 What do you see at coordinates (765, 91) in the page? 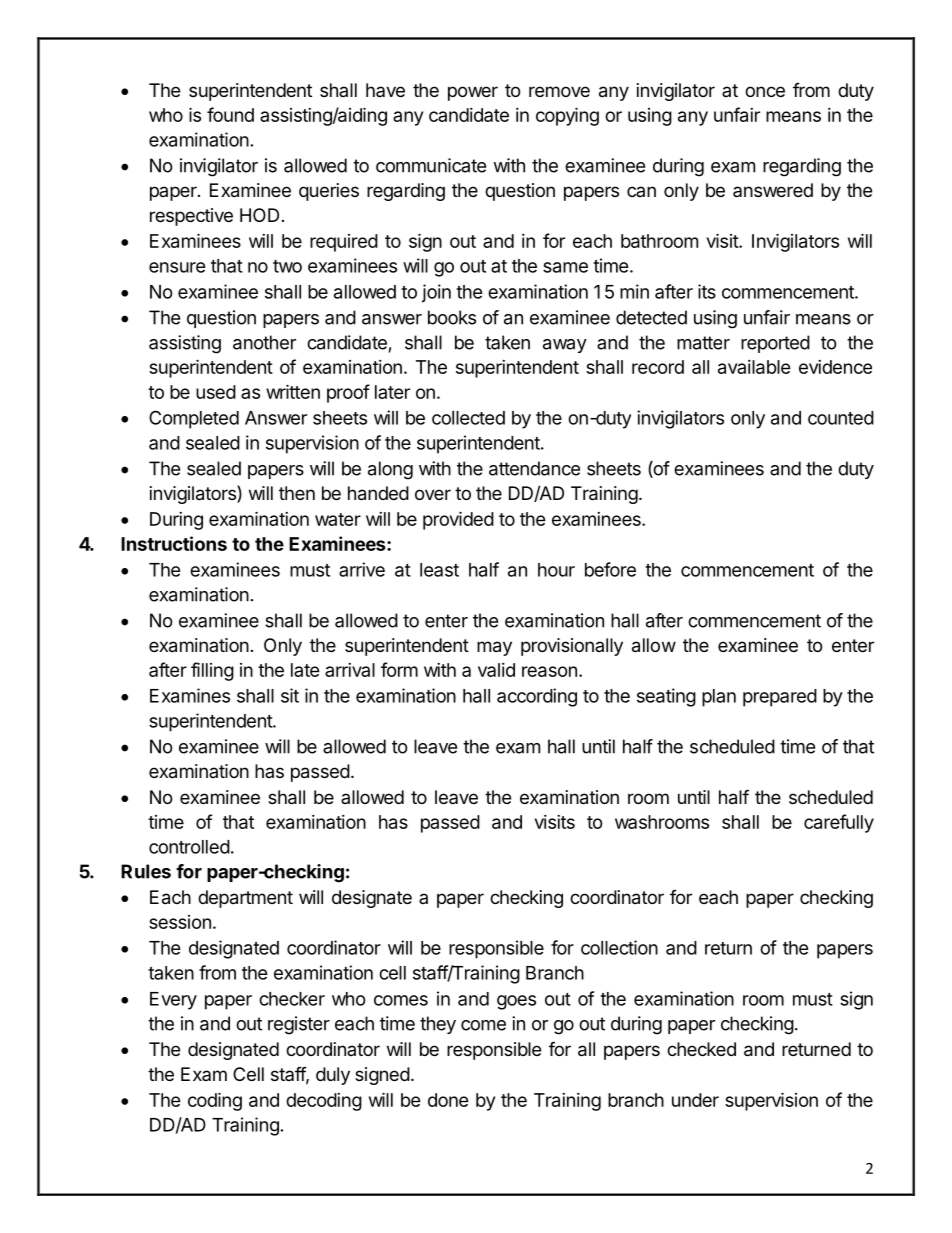
I see `once` at bounding box center [765, 91].
